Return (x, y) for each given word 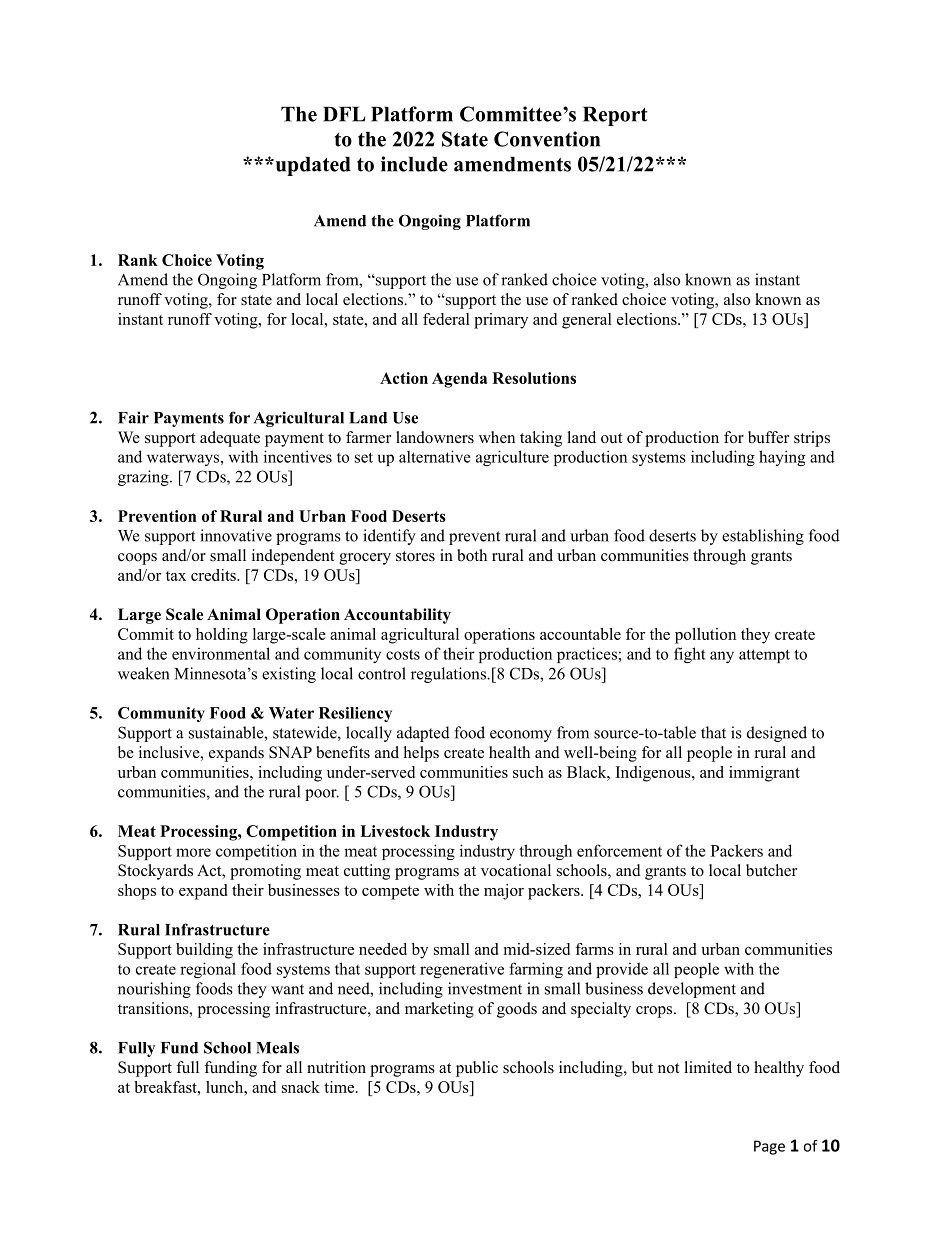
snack (301, 1087)
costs (403, 654)
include (414, 164)
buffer (768, 437)
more (193, 852)
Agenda (459, 380)
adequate (230, 439)
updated (312, 166)
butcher (771, 870)
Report (615, 116)
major (504, 892)
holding (222, 636)
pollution (705, 636)
